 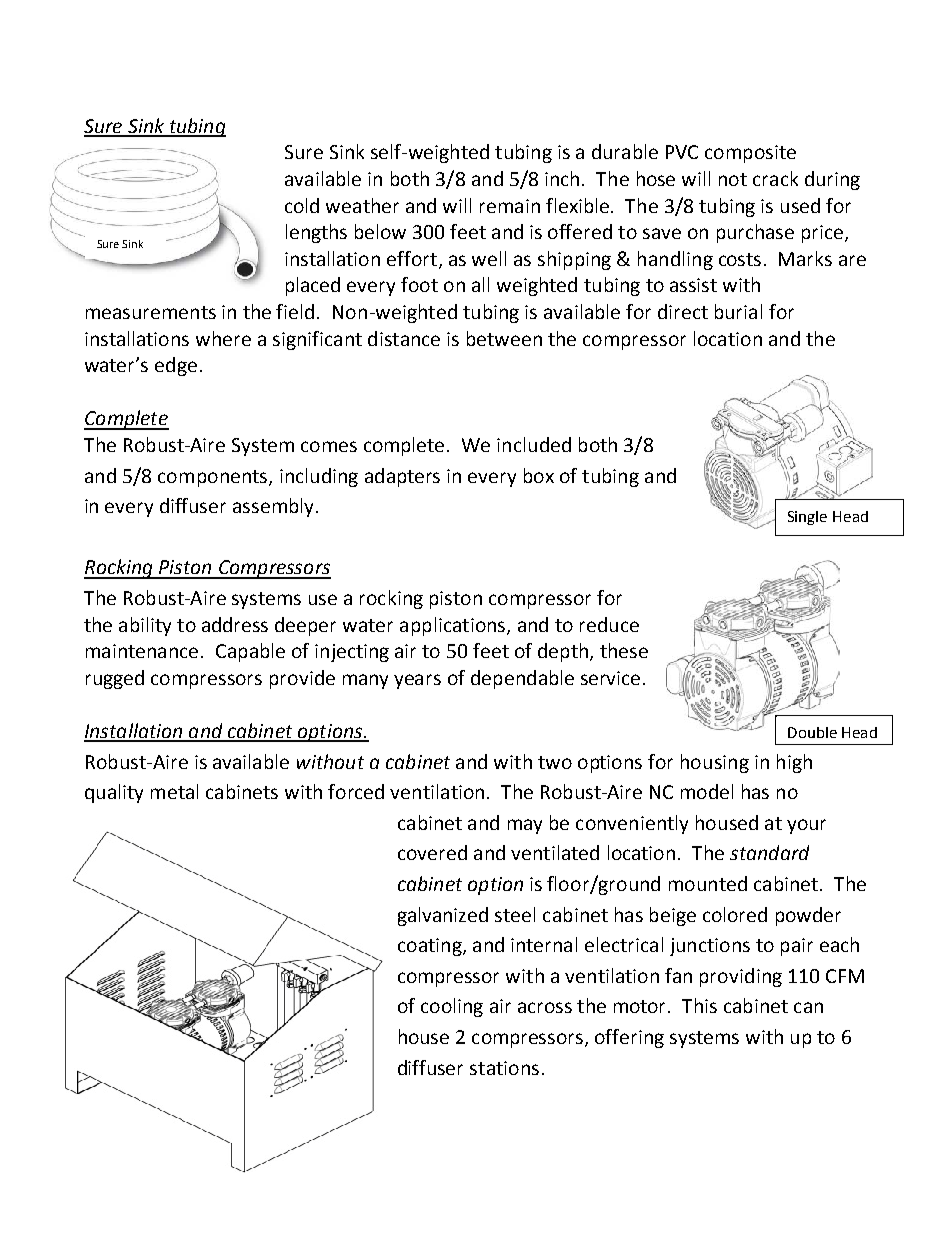 I want to click on high, so click(x=794, y=763).
